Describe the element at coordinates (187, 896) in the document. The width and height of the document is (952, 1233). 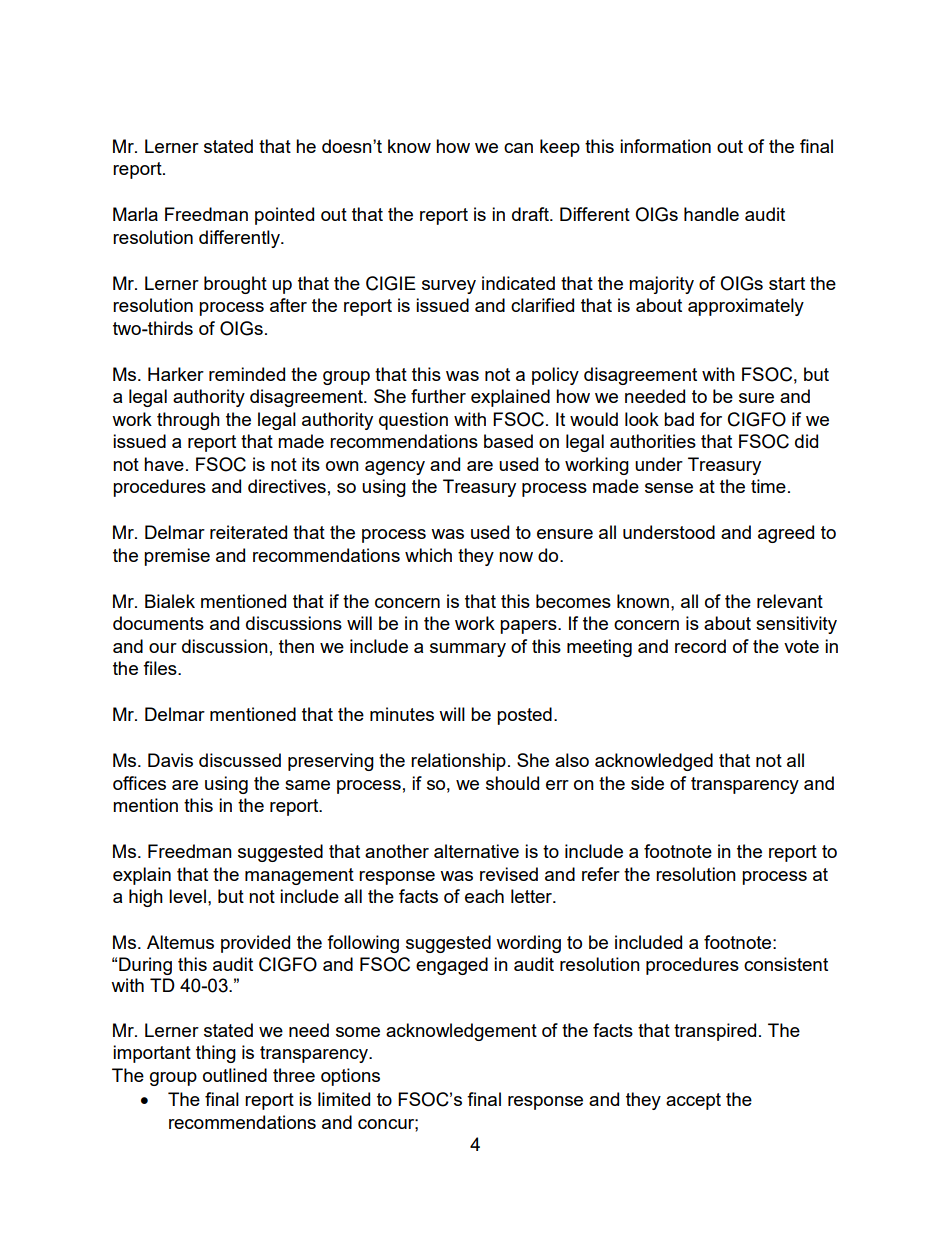
I see `level` at that location.
